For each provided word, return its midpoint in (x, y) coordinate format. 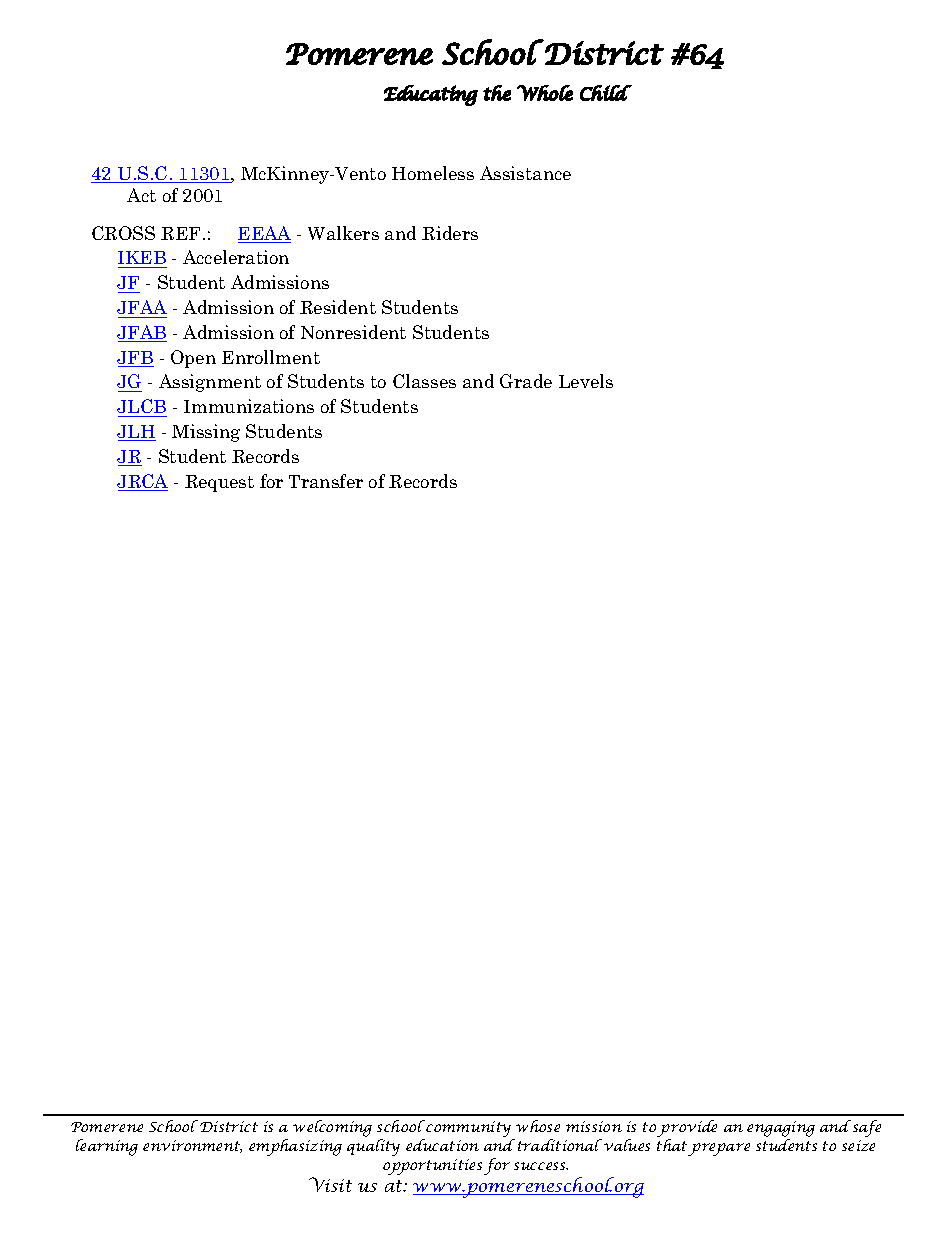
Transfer (326, 481)
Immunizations (249, 406)
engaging (781, 1130)
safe (867, 1128)
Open (193, 359)
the (497, 93)
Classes (424, 381)
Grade (526, 381)
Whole (545, 93)
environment (192, 1146)
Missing (206, 433)
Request (219, 483)
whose (538, 1126)
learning (107, 1147)
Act (141, 195)
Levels (586, 381)
